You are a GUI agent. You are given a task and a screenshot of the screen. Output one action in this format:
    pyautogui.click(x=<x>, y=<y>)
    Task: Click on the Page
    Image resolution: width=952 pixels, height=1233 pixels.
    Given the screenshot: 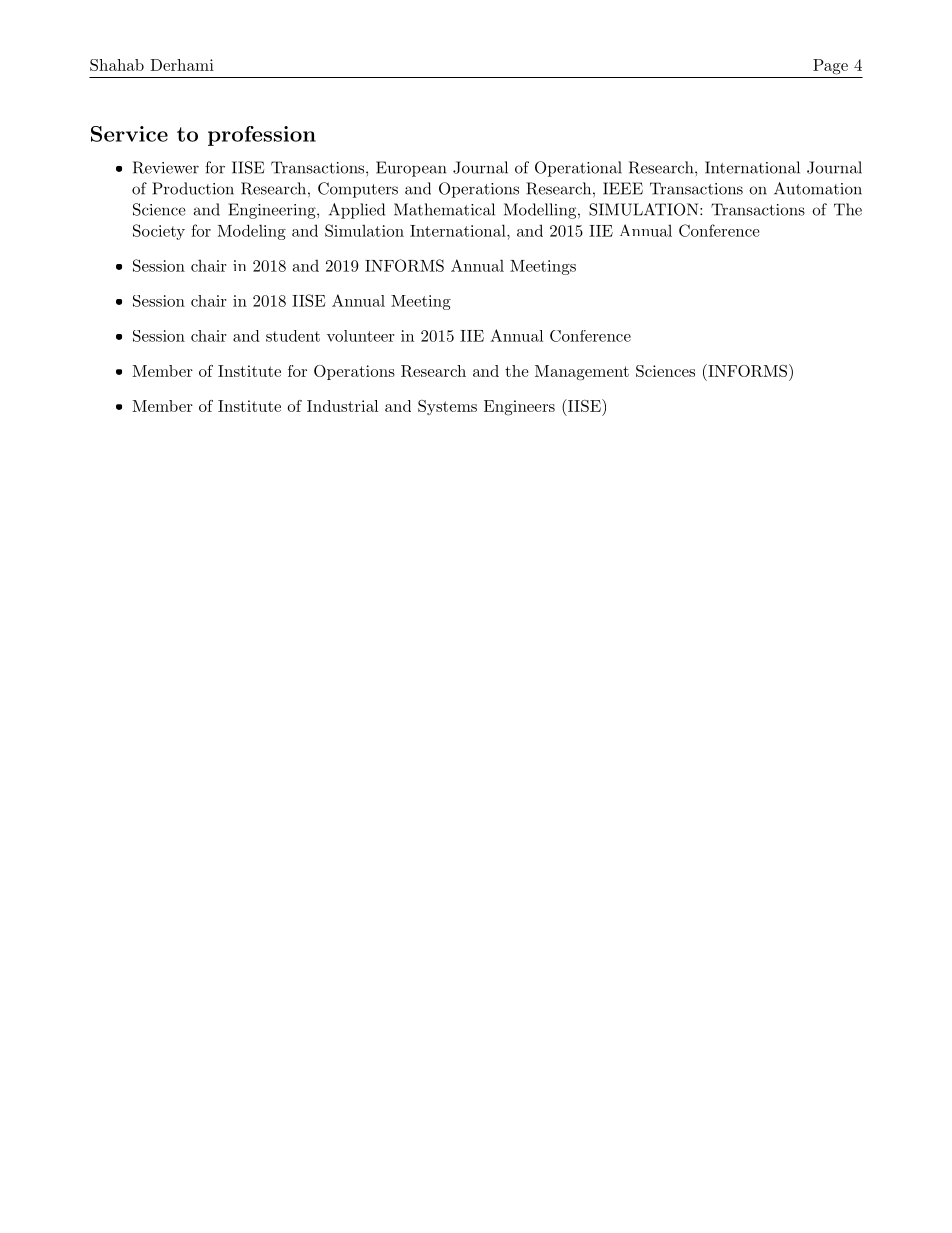 What is the action you would take?
    pyautogui.click(x=830, y=67)
